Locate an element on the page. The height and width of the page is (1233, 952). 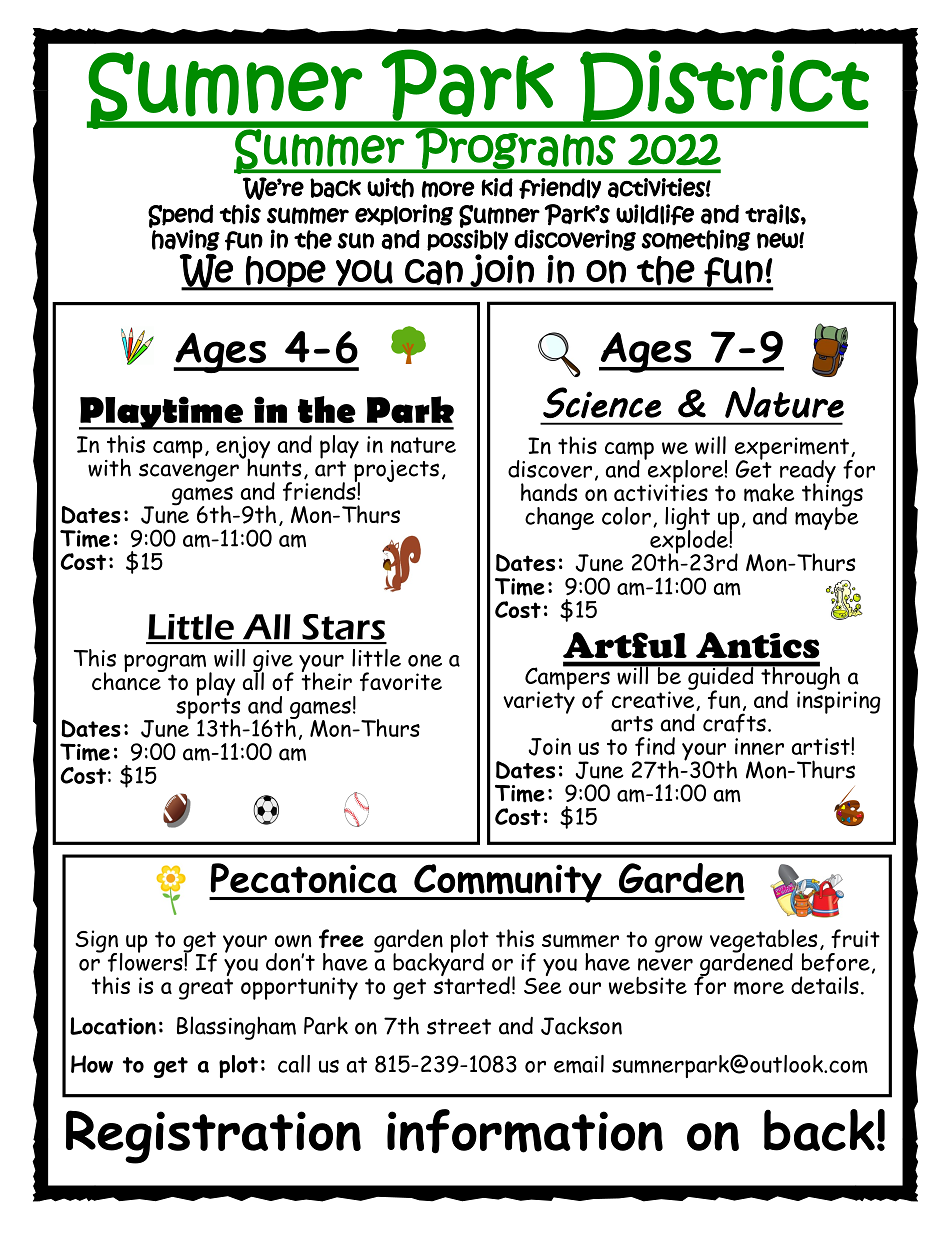
projects is located at coordinates (396, 472).
